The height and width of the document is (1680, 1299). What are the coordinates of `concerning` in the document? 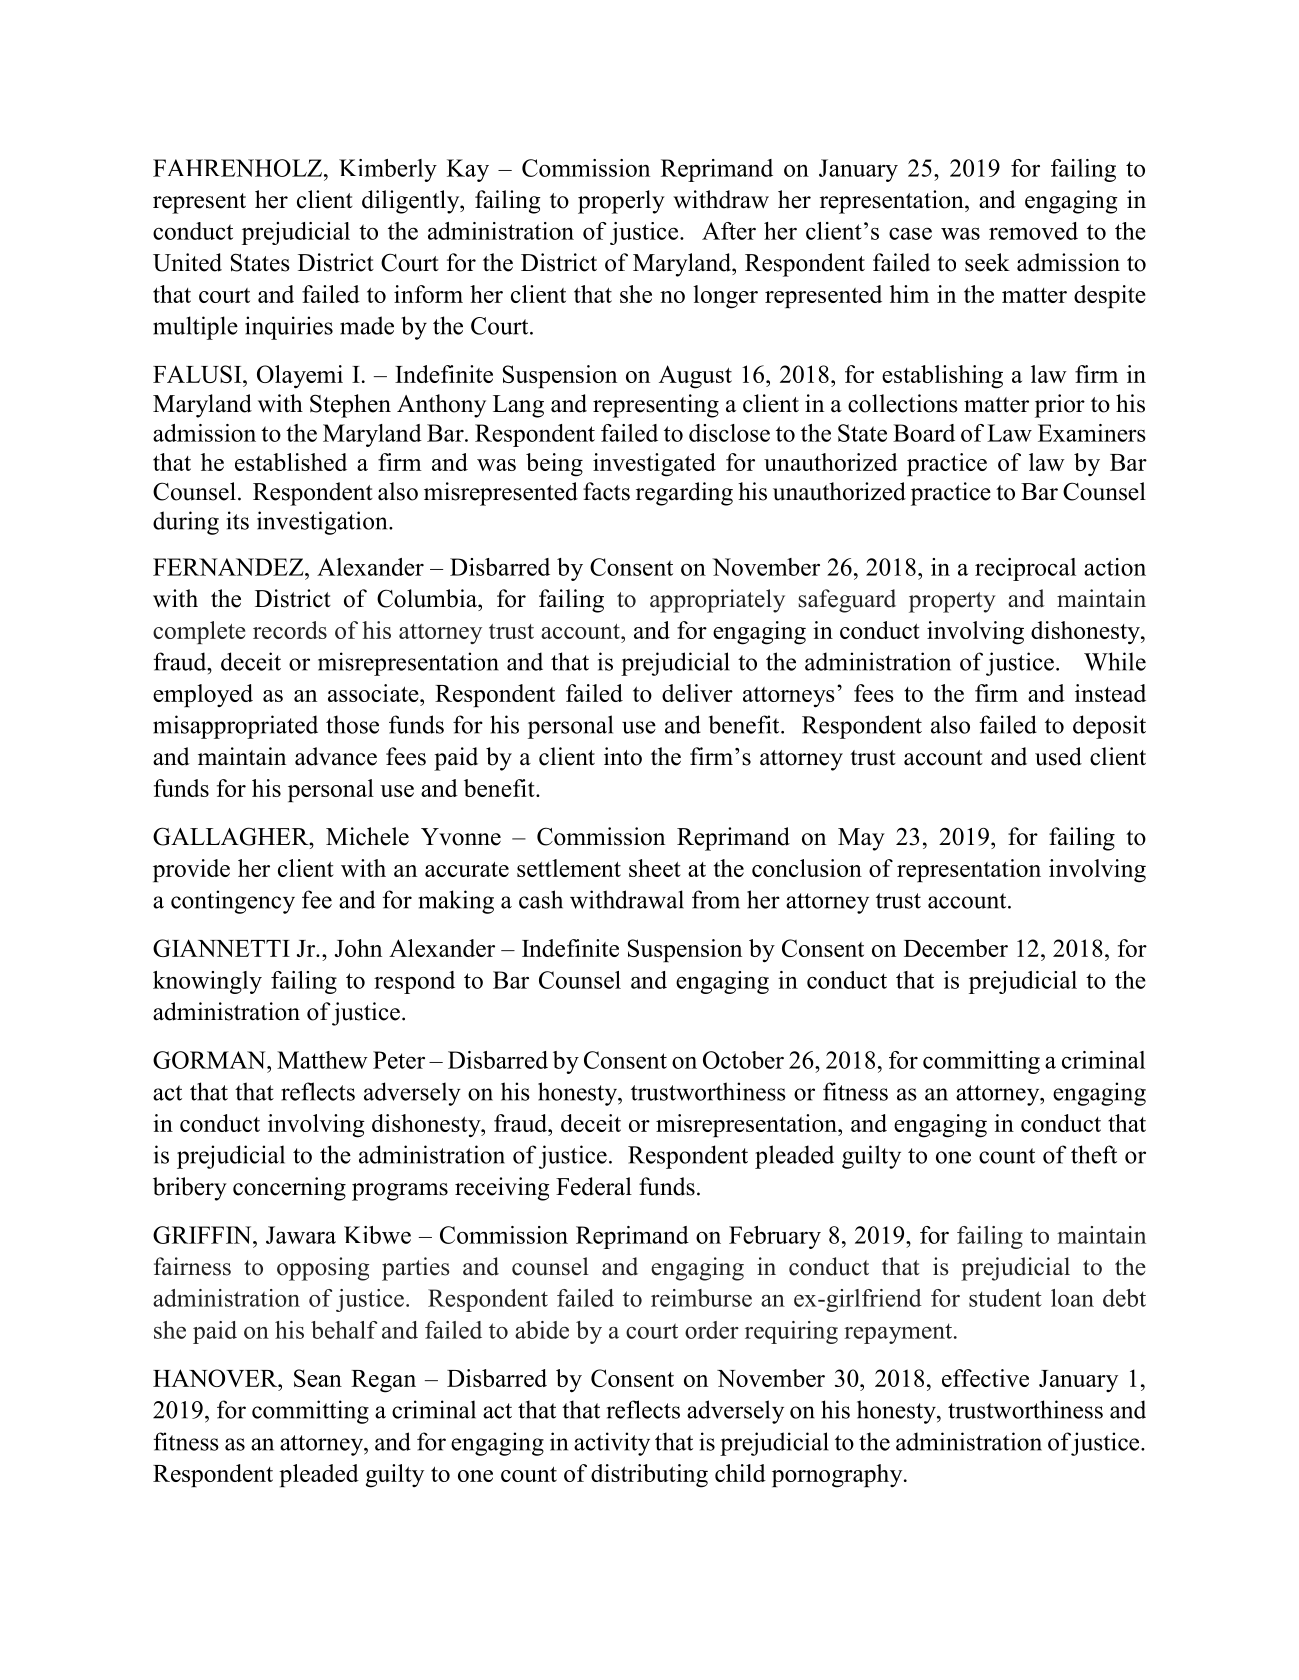 It's located at (289, 1189).
